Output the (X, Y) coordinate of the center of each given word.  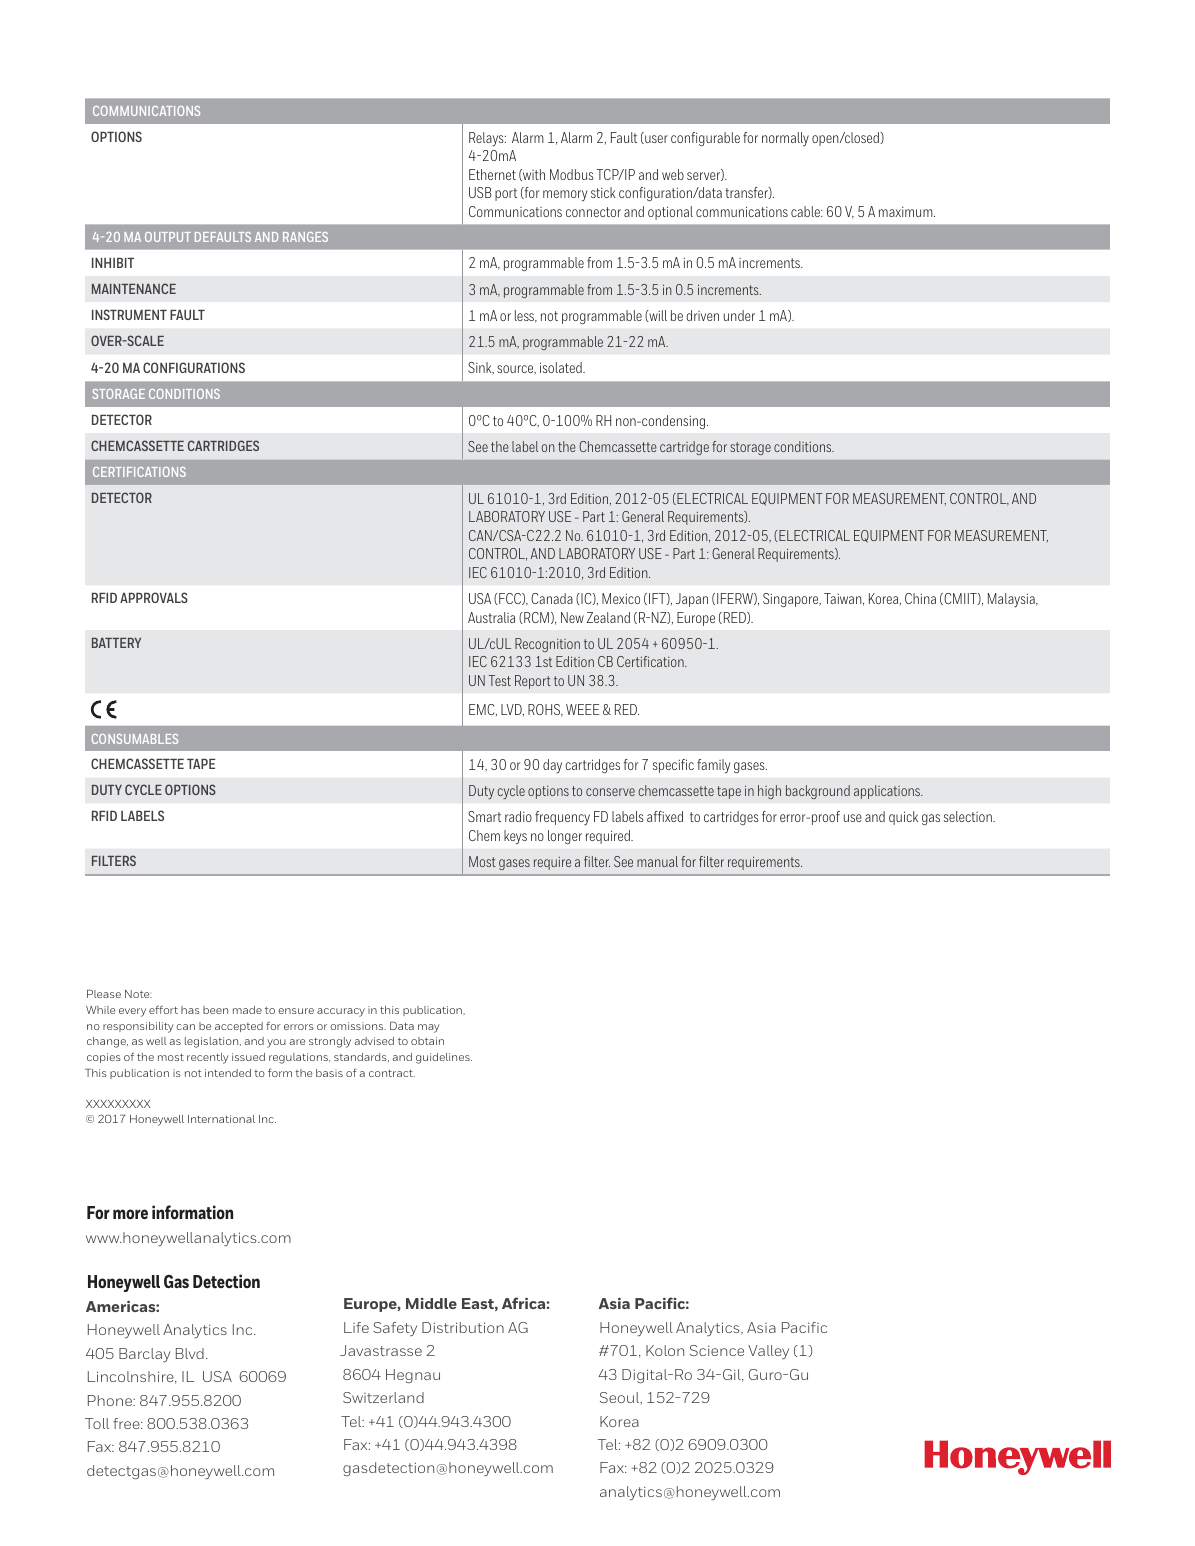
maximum (907, 212)
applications (888, 792)
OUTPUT (168, 237)
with (533, 175)
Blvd (190, 1353)
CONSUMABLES (135, 739)
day (552, 766)
